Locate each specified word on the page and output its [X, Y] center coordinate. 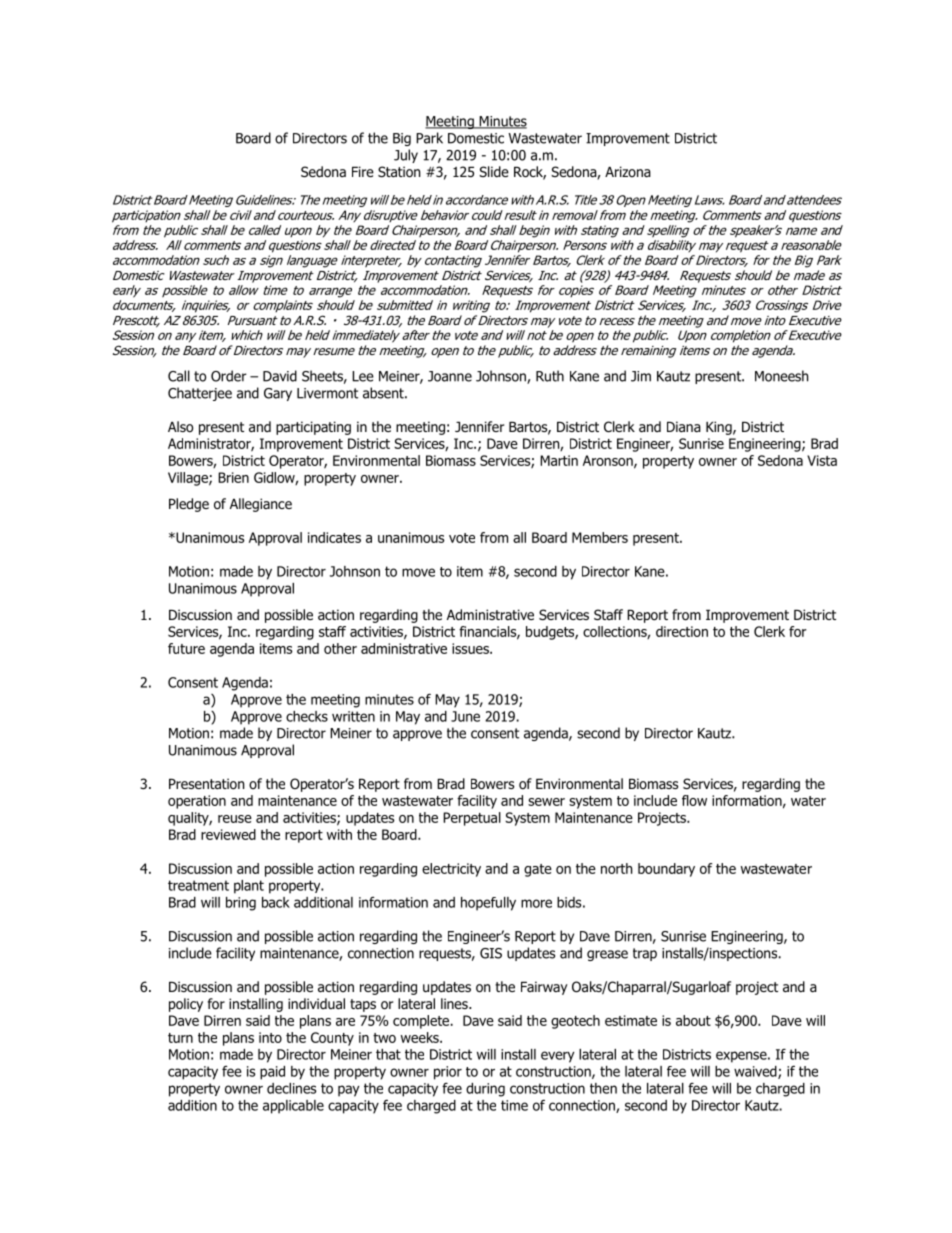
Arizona [628, 171]
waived [756, 1072]
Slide [494, 171]
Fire [363, 171]
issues [471, 648]
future [186, 648]
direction [682, 631]
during [485, 1090]
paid [272, 1073]
